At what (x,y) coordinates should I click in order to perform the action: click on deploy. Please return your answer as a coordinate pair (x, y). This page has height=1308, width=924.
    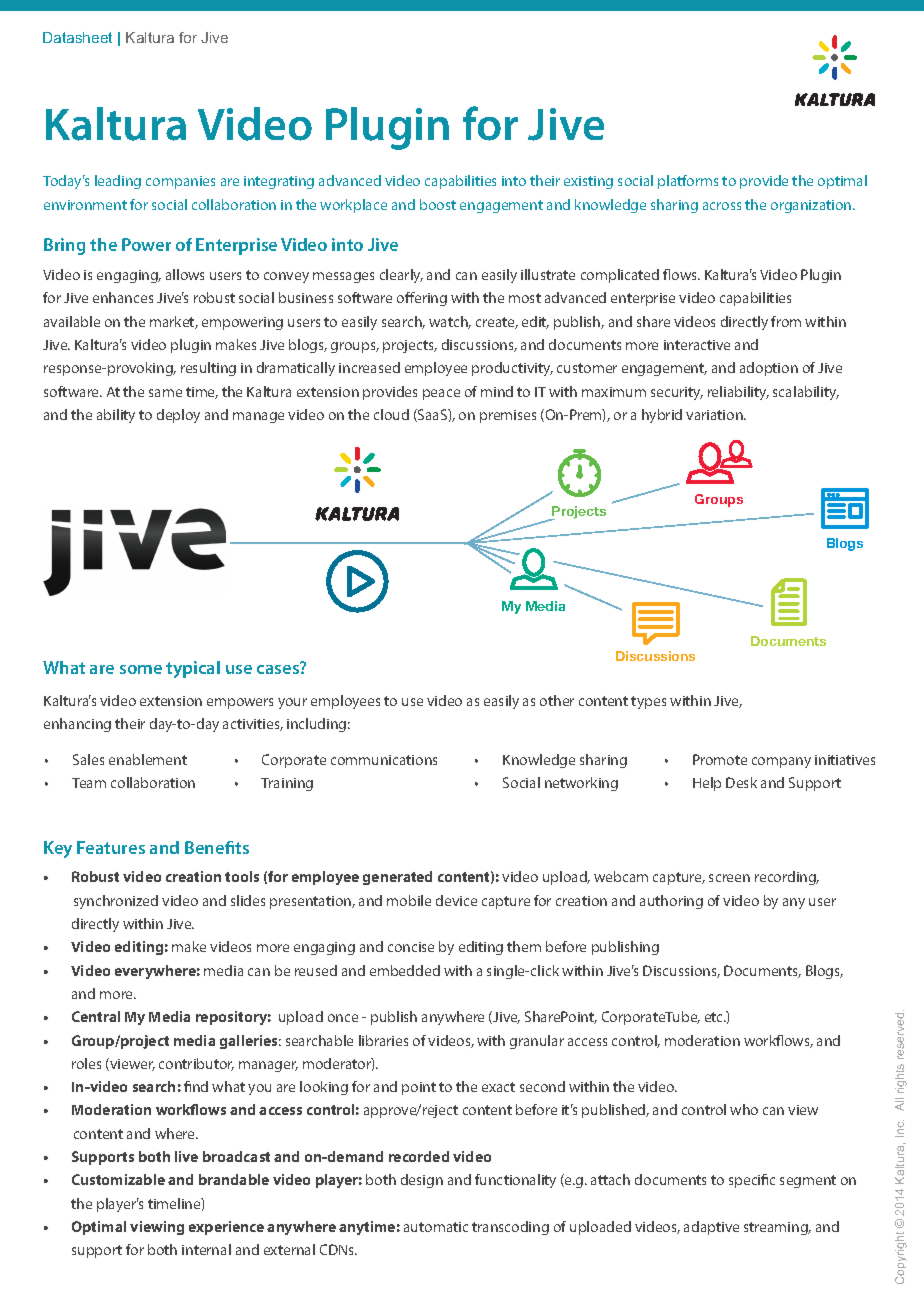
    Looking at the image, I should click on (178, 416).
